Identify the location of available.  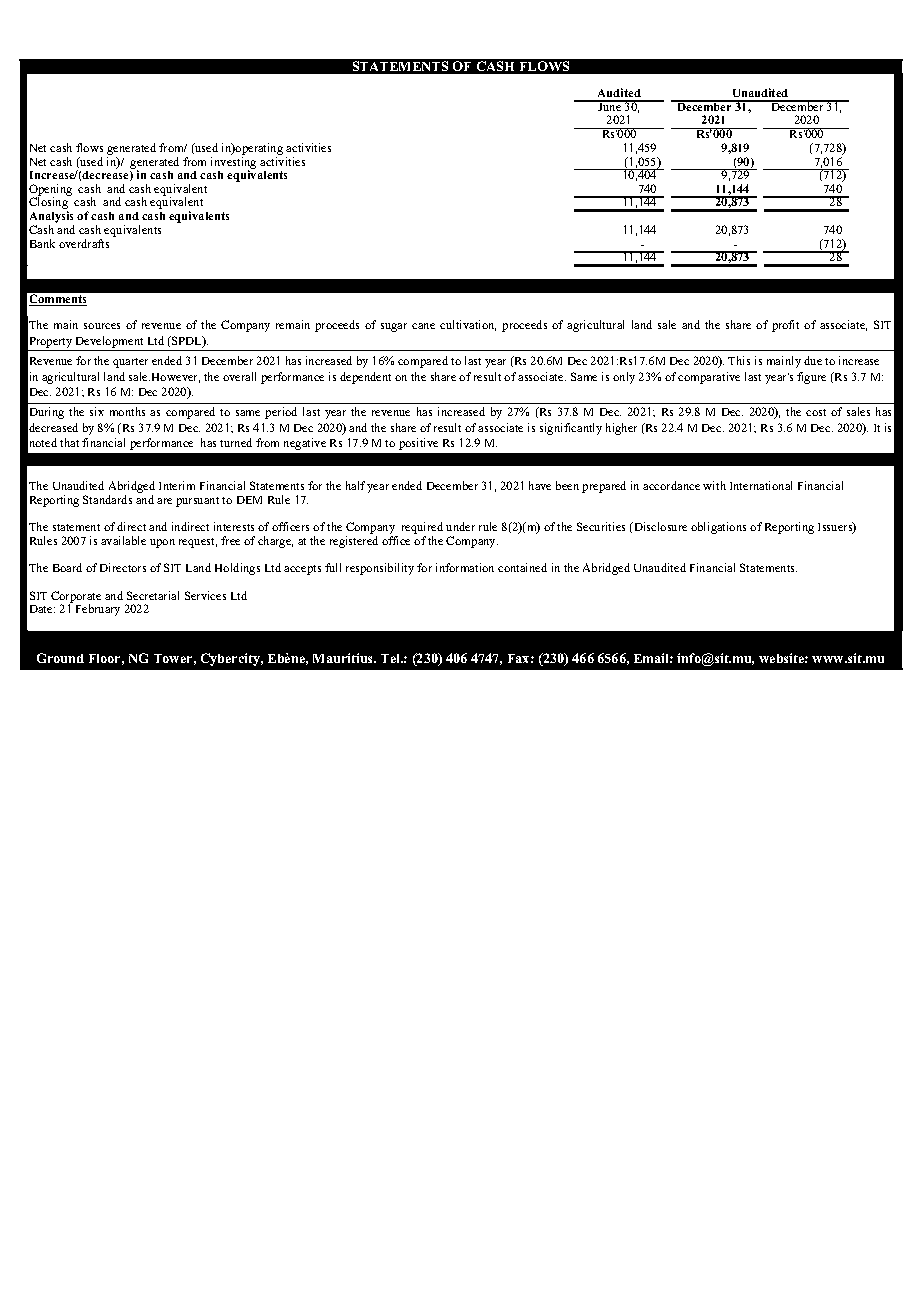
(123, 540).
